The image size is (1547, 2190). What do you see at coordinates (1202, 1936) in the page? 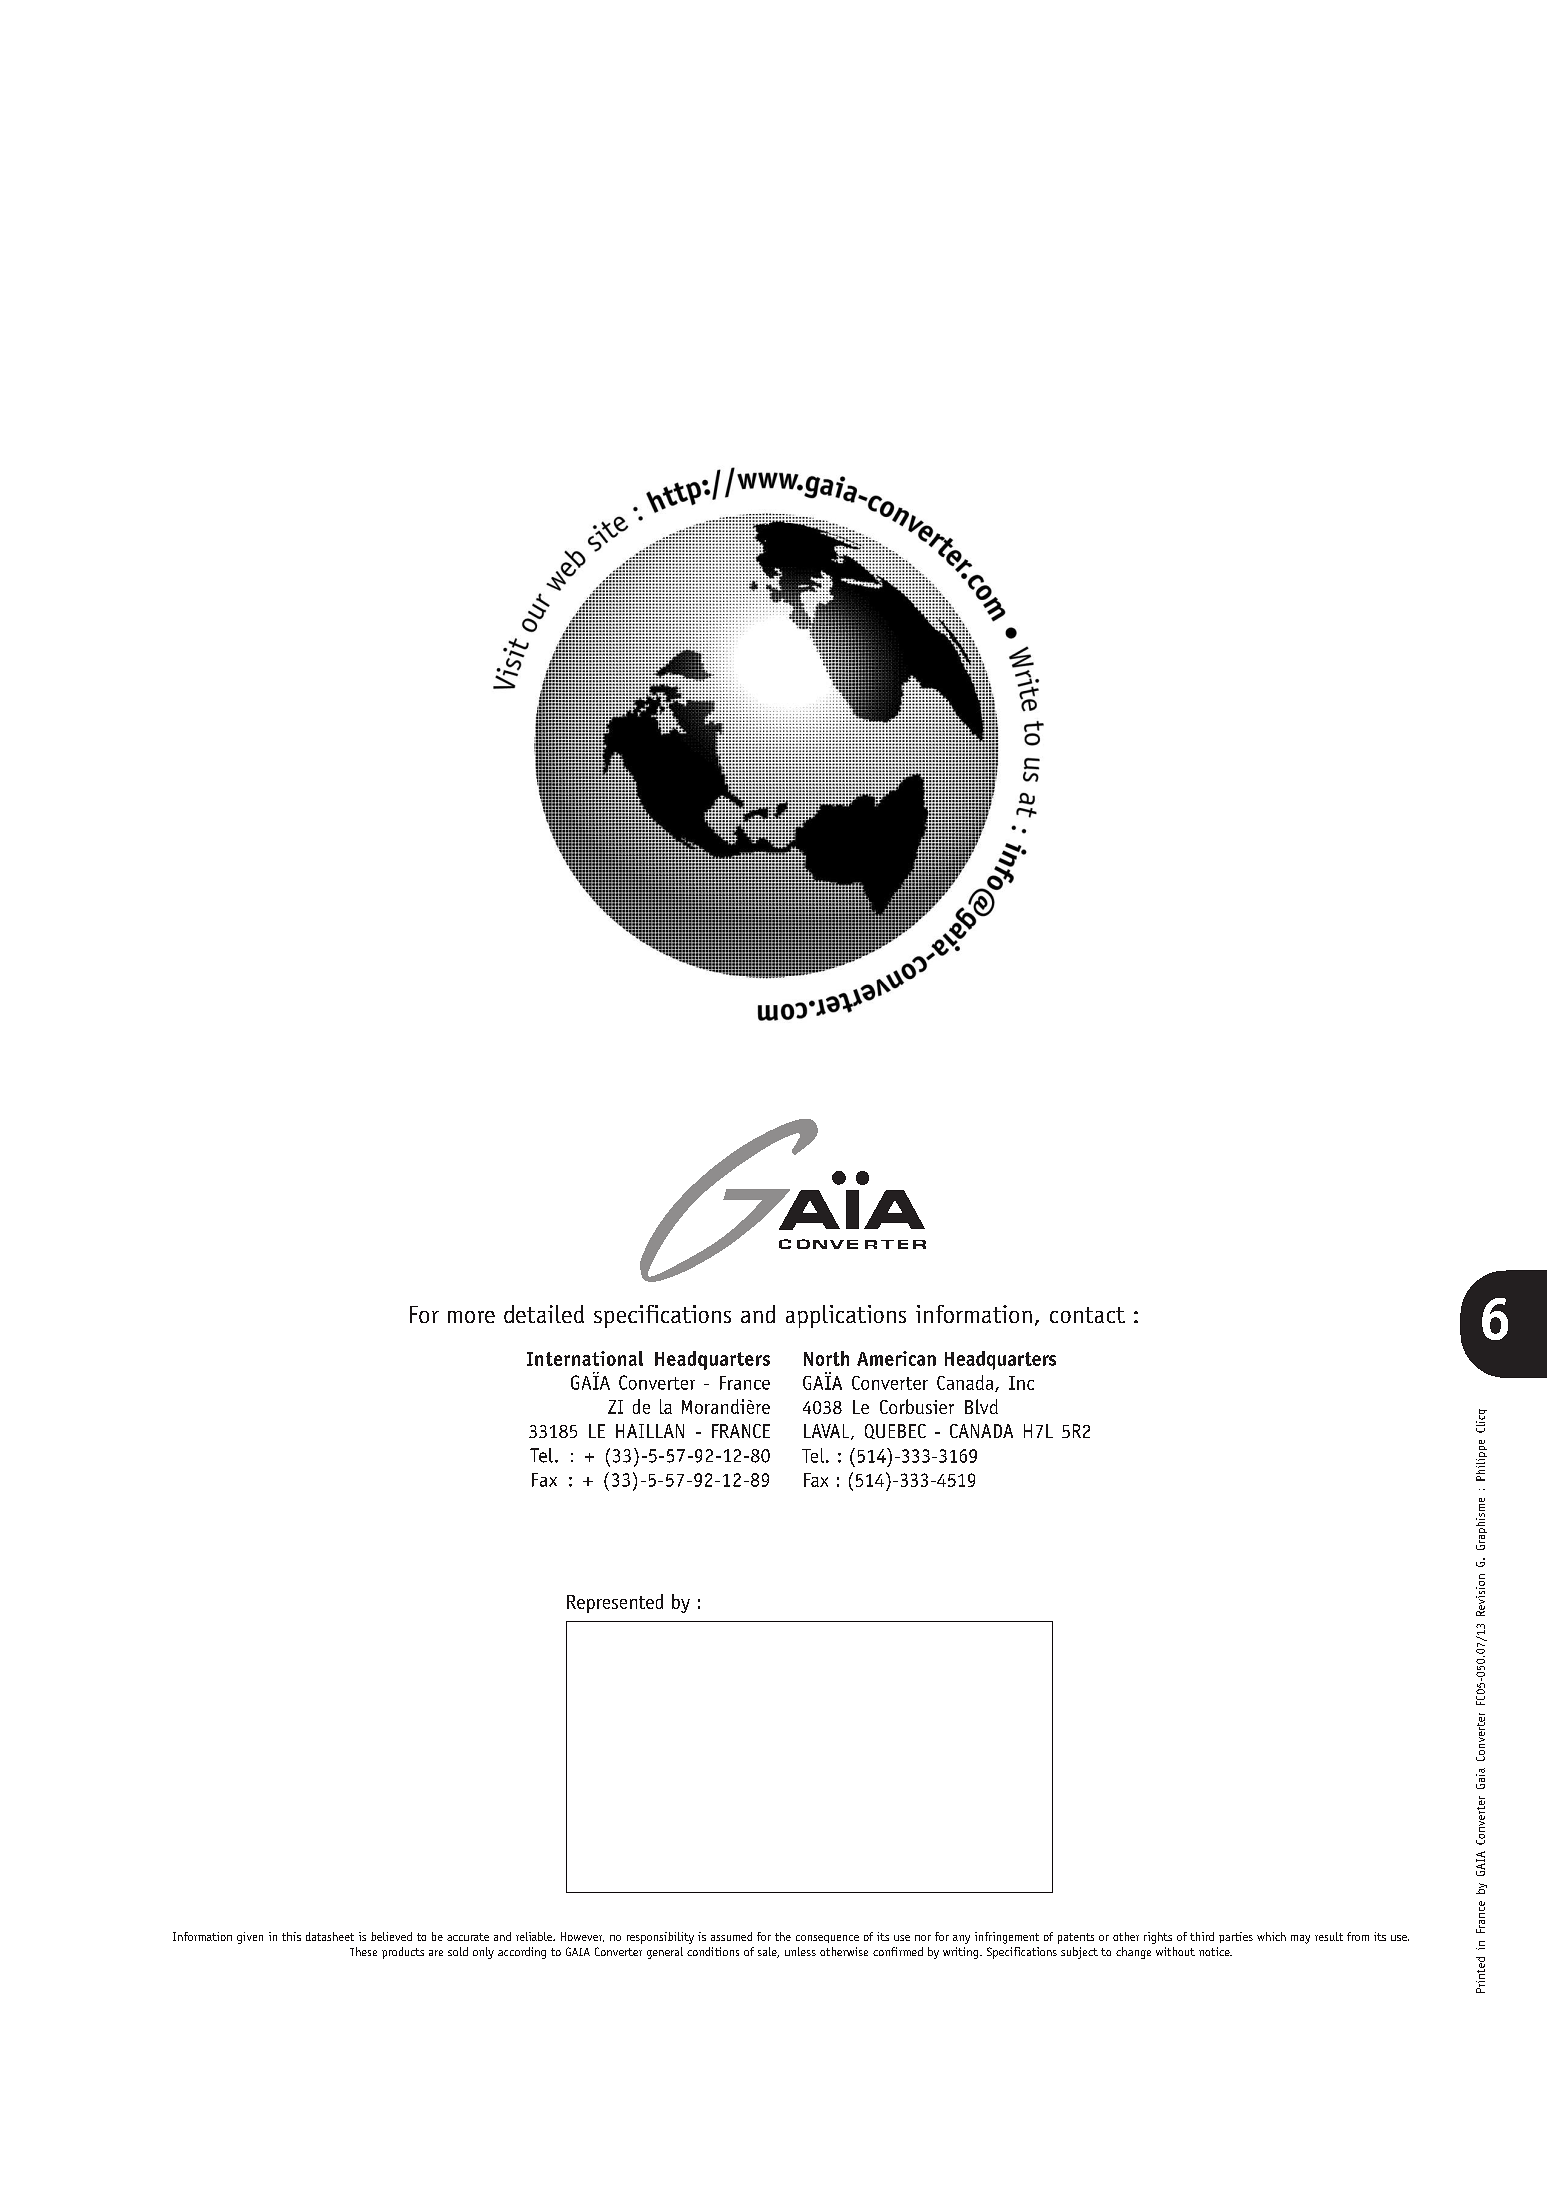
I see `third` at bounding box center [1202, 1936].
